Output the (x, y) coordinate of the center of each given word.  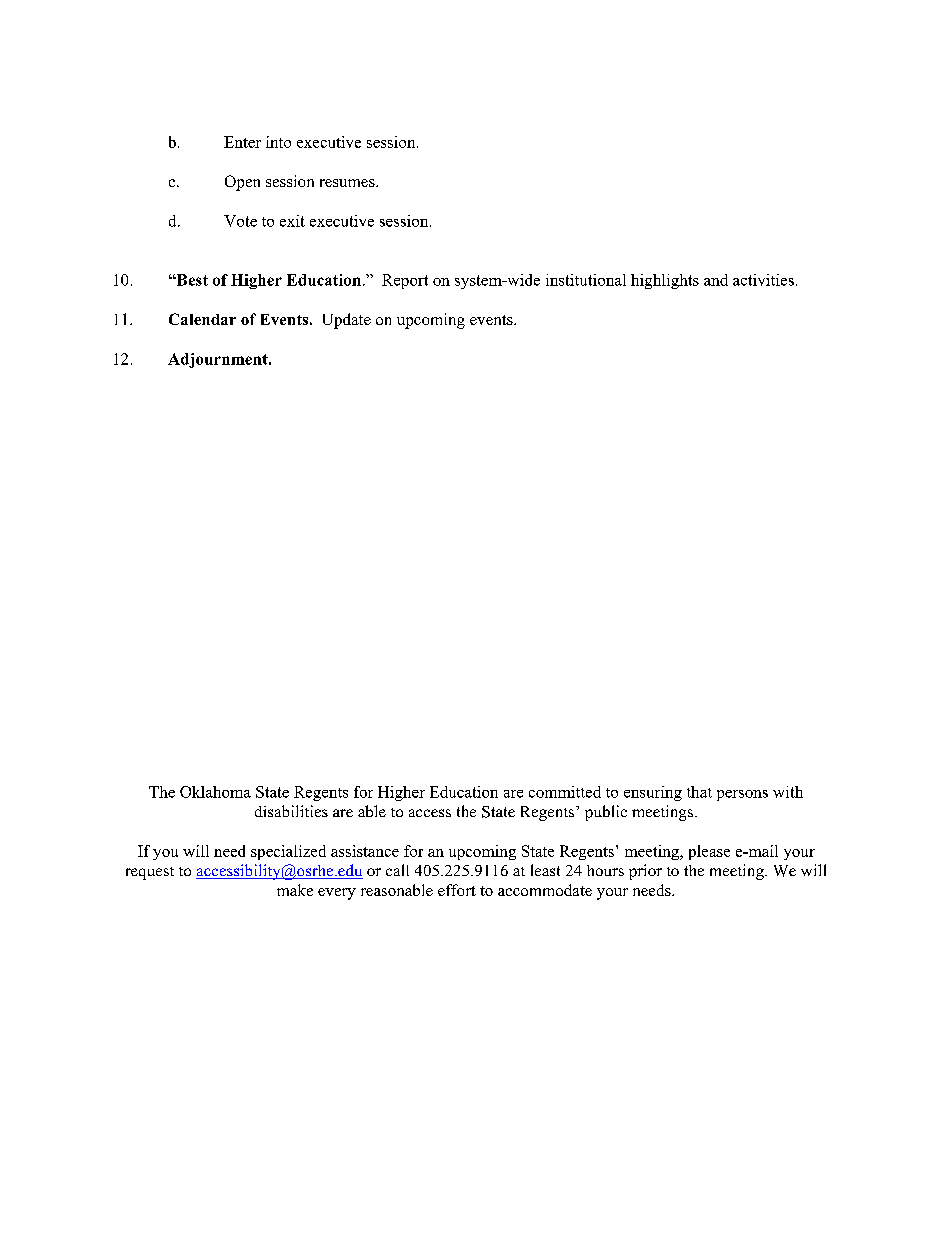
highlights (665, 281)
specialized (288, 852)
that (699, 792)
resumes (348, 183)
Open (242, 183)
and (716, 280)
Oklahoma (215, 792)
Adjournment (219, 360)
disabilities (291, 811)
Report (405, 281)
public (606, 813)
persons (742, 795)
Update (347, 321)
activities (763, 280)
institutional (586, 280)
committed (565, 792)
